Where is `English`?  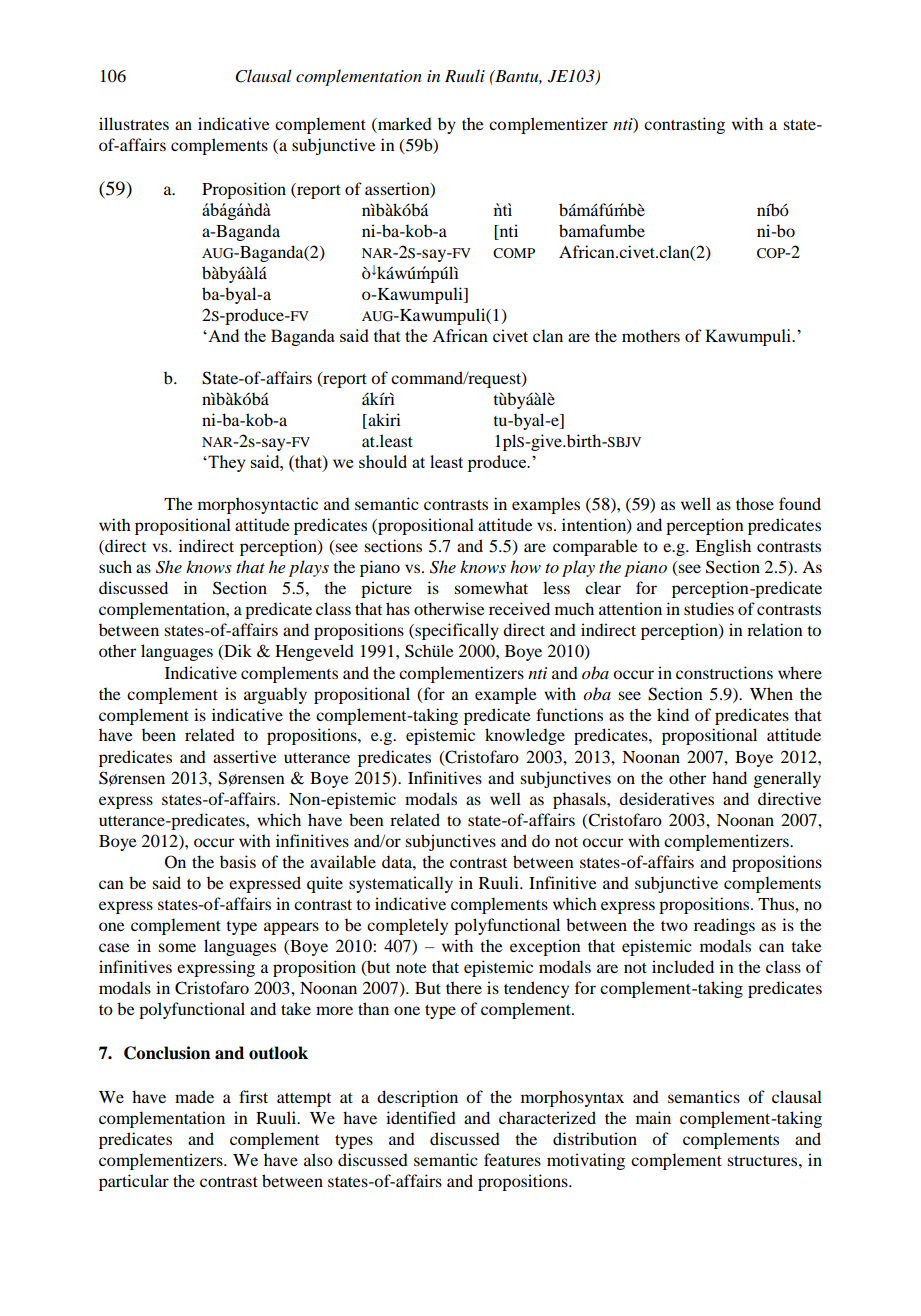 English is located at coordinates (723, 547).
